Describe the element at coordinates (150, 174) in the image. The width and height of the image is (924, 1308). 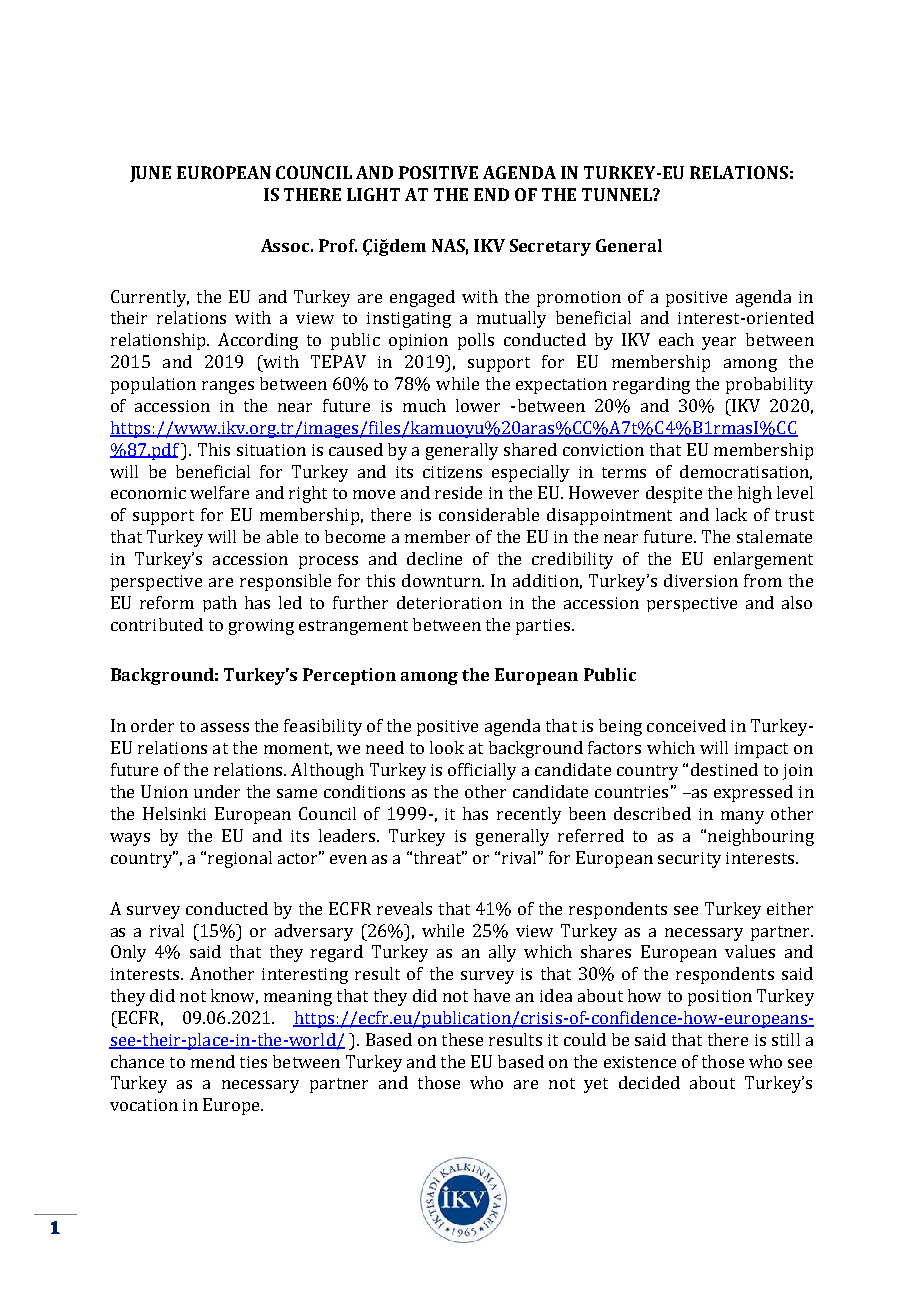
I see `JUNE` at that location.
